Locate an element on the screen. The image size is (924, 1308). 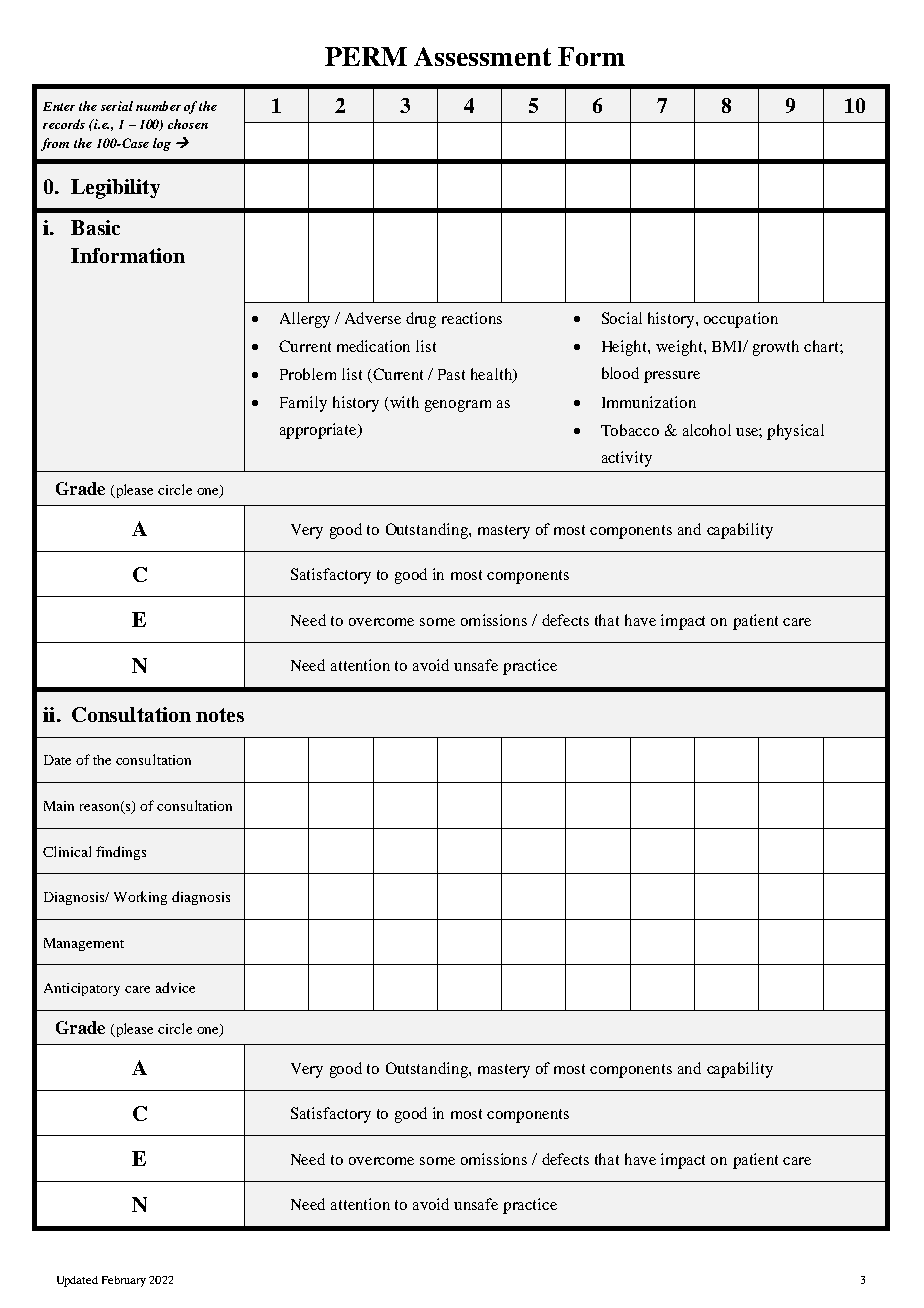
Past is located at coordinates (451, 374).
